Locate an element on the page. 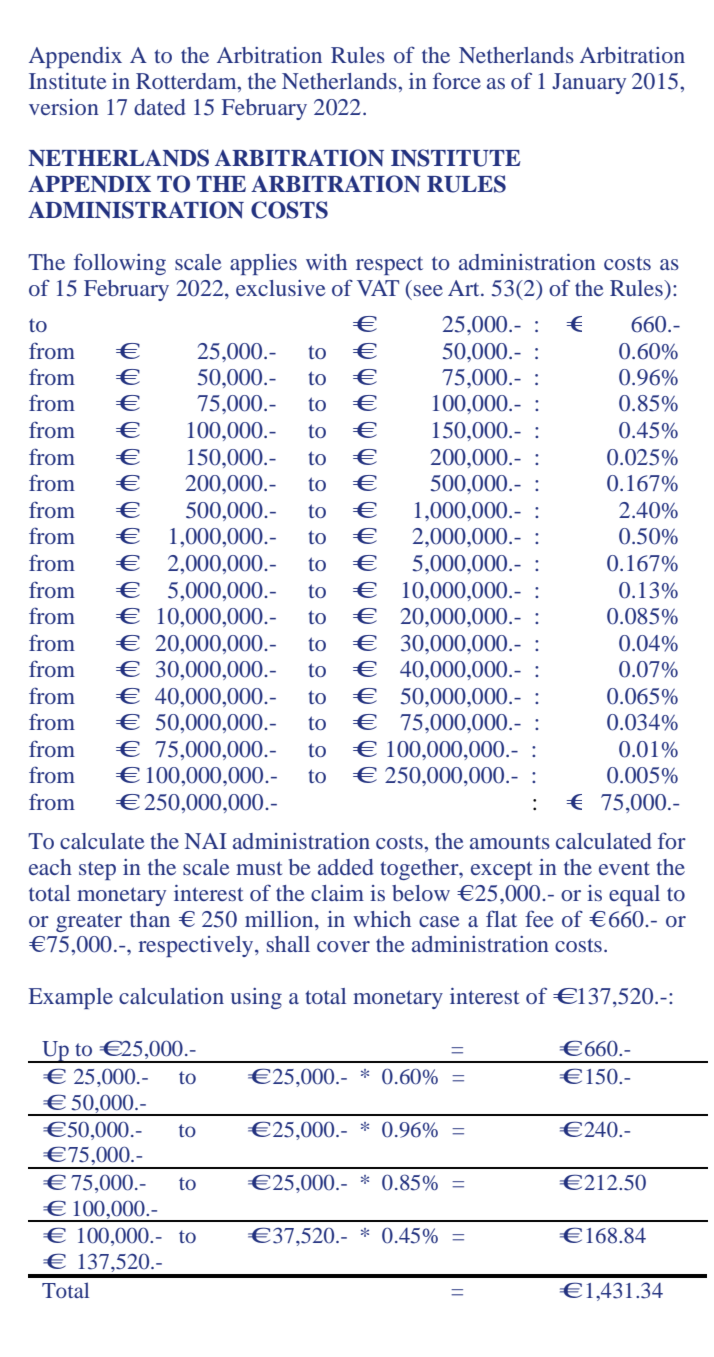 The image size is (714, 1357). force is located at coordinates (457, 80).
